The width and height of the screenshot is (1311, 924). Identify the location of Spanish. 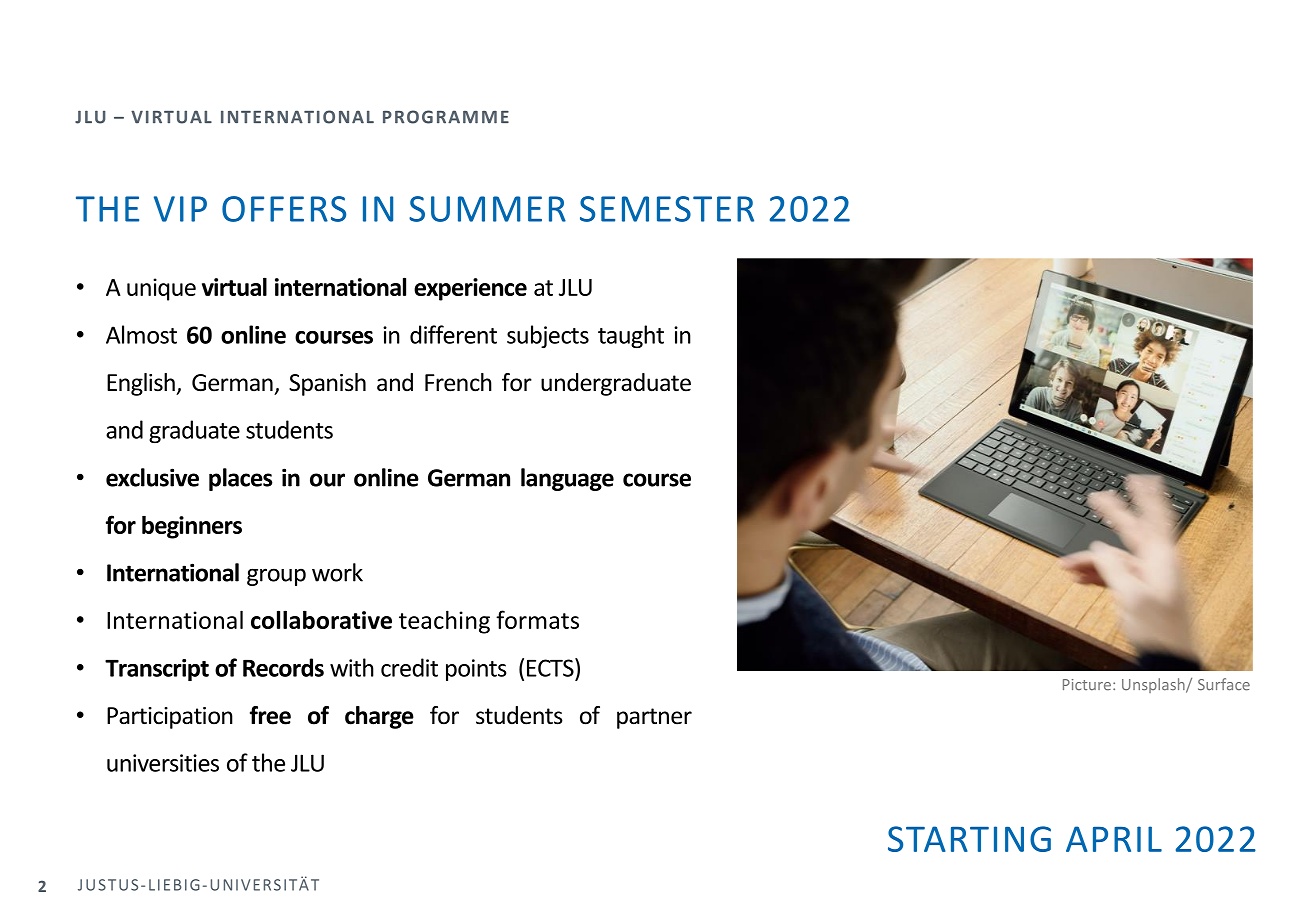
(327, 384).
